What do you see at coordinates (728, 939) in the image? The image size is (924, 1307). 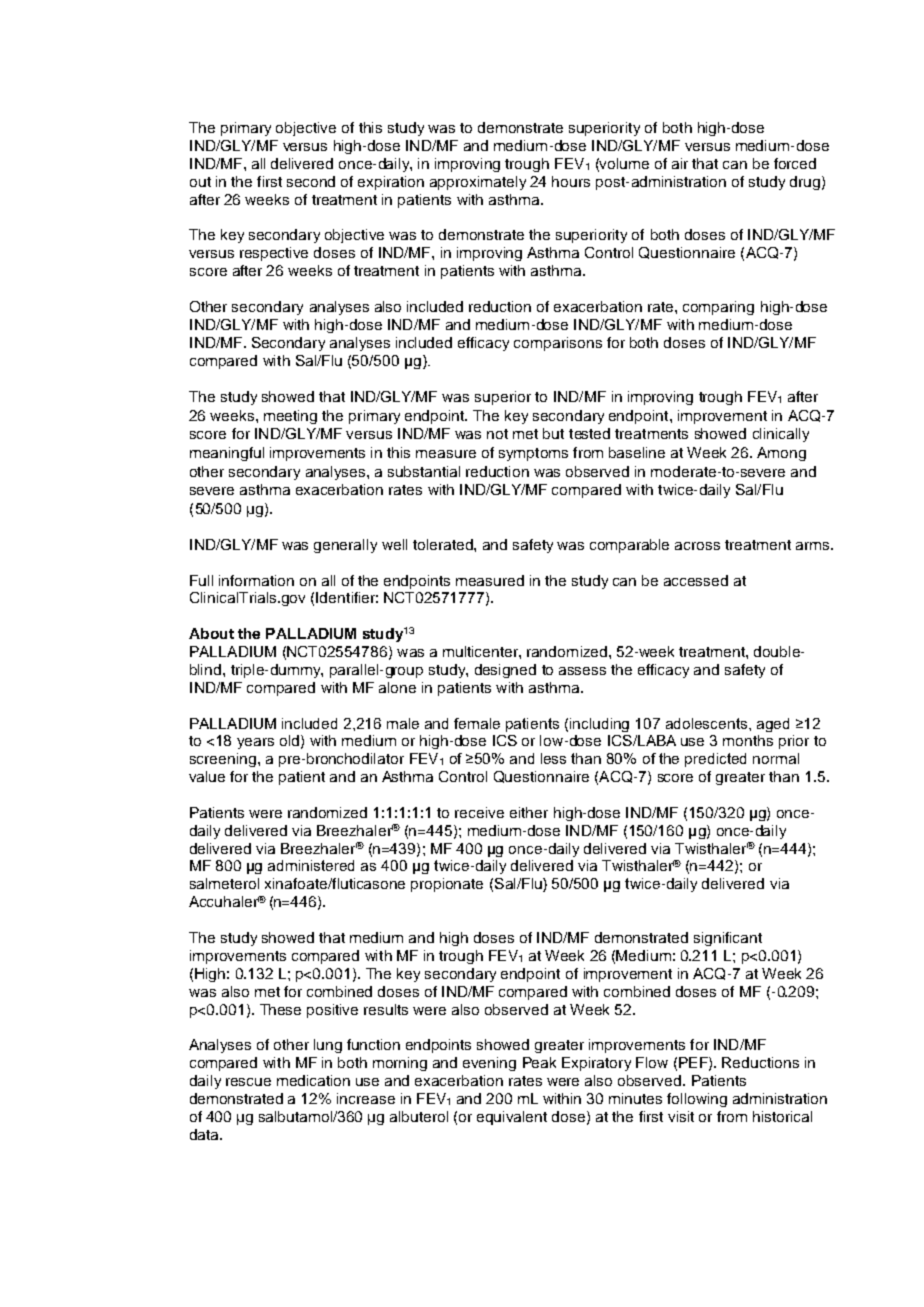 I see `significant` at bounding box center [728, 939].
